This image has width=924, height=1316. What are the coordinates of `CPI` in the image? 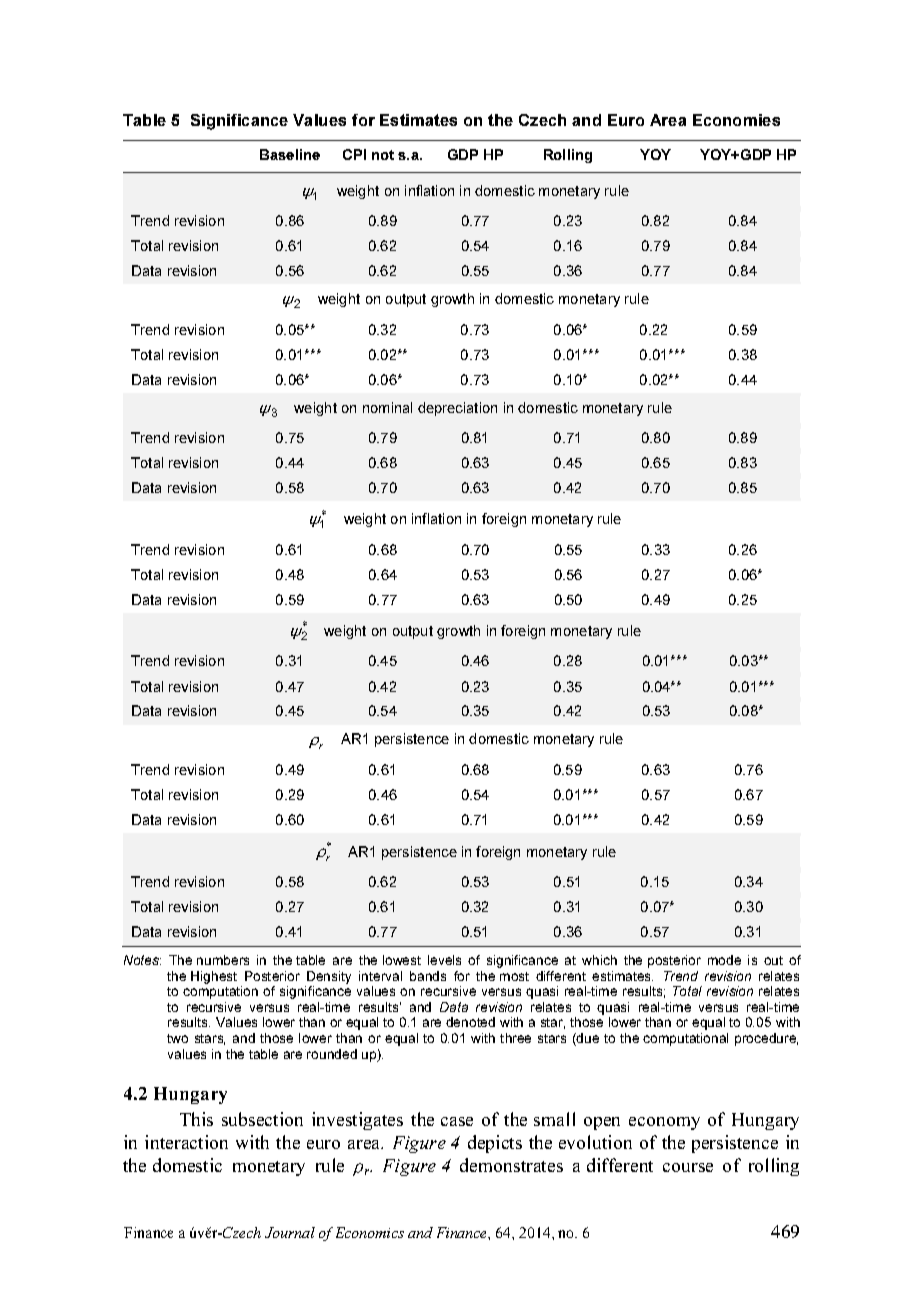 It's located at (354, 154).
